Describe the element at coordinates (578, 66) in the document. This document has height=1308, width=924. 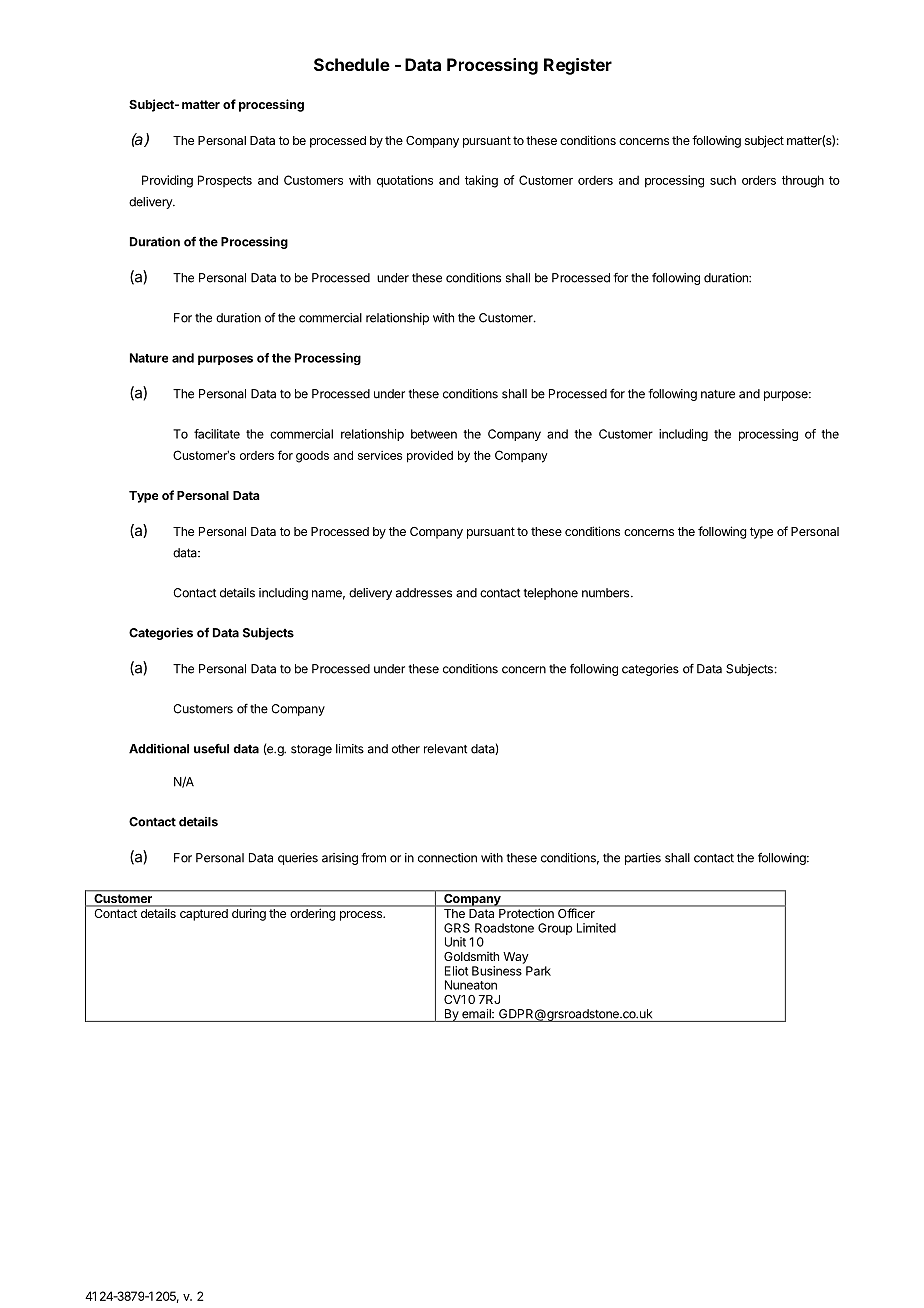
I see `Register` at that location.
